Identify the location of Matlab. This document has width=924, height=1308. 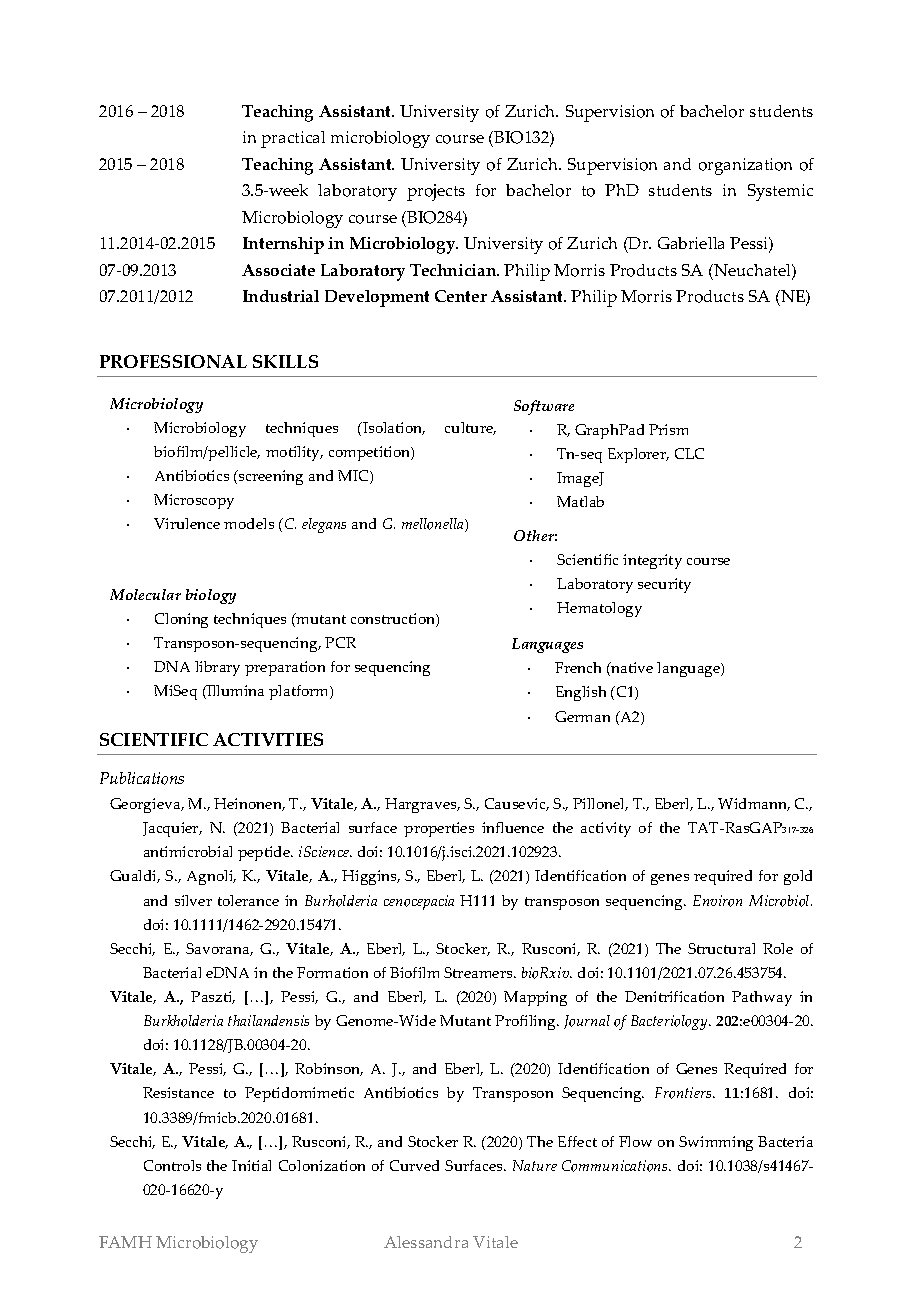
(580, 501).
